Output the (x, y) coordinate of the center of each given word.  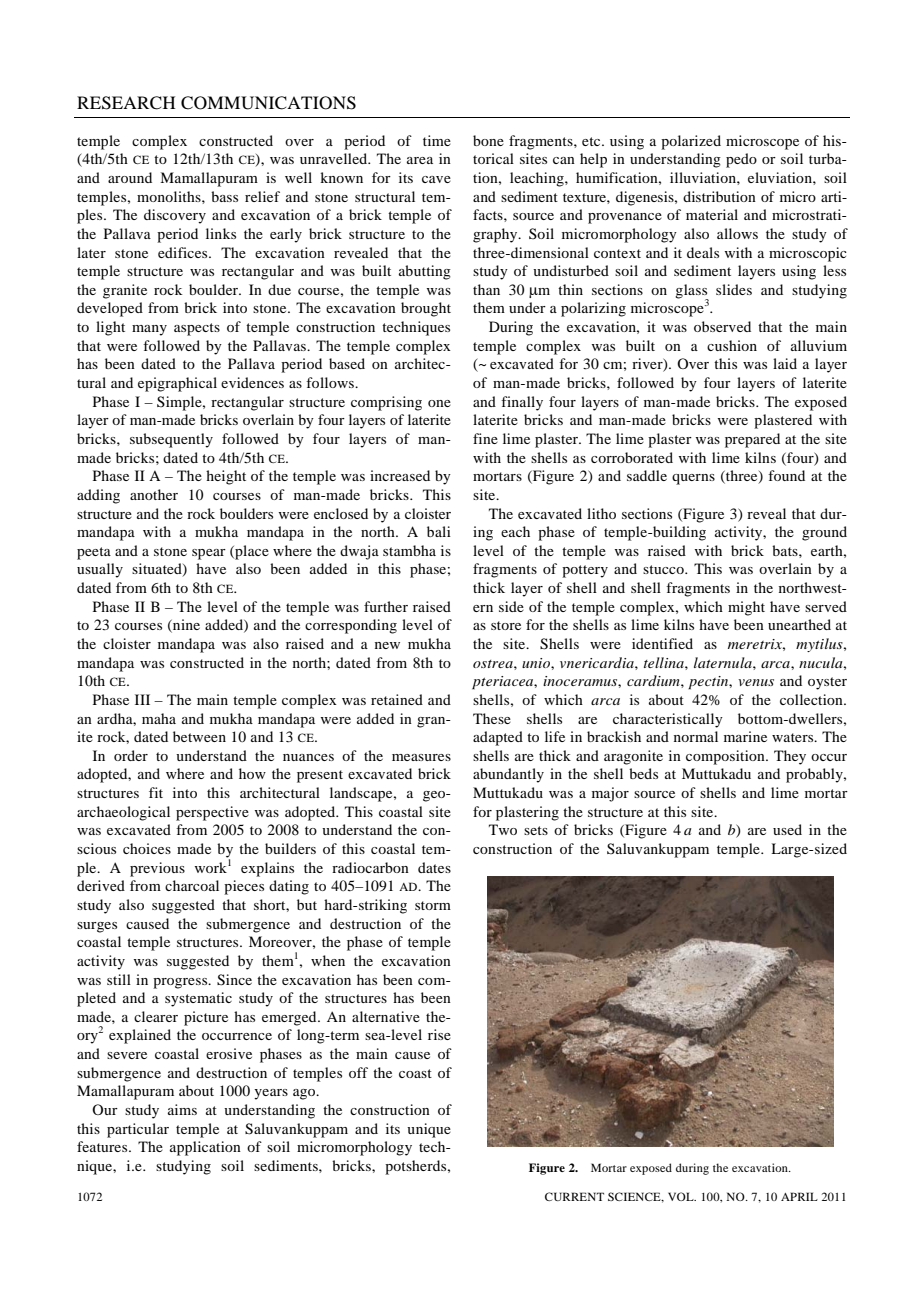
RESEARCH (126, 103)
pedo (741, 160)
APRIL (799, 1196)
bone (488, 140)
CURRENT (574, 1196)
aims (182, 1109)
